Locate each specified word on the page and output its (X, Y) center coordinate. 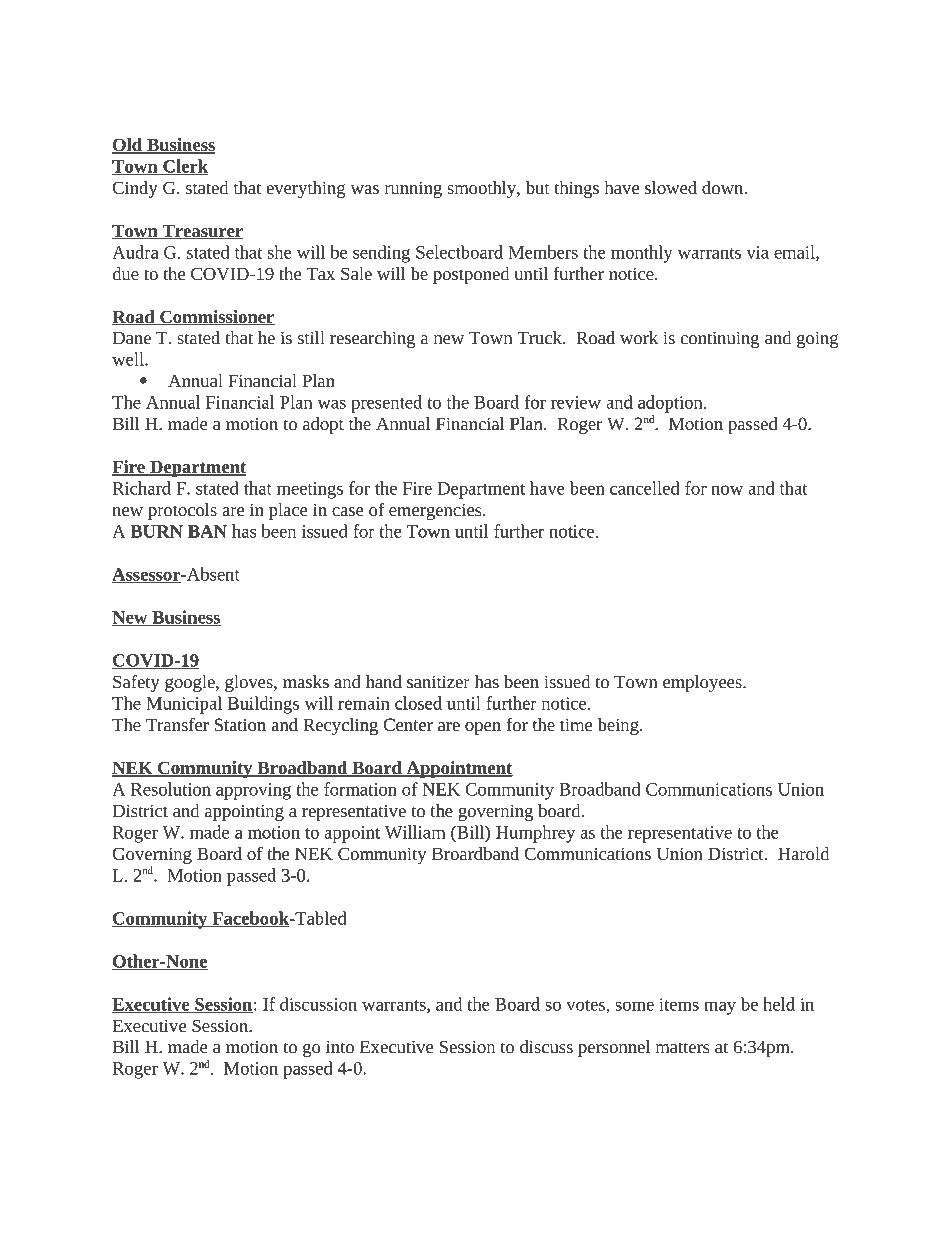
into (340, 1046)
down (724, 187)
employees (703, 683)
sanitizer (438, 682)
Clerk (184, 167)
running (413, 189)
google (191, 683)
